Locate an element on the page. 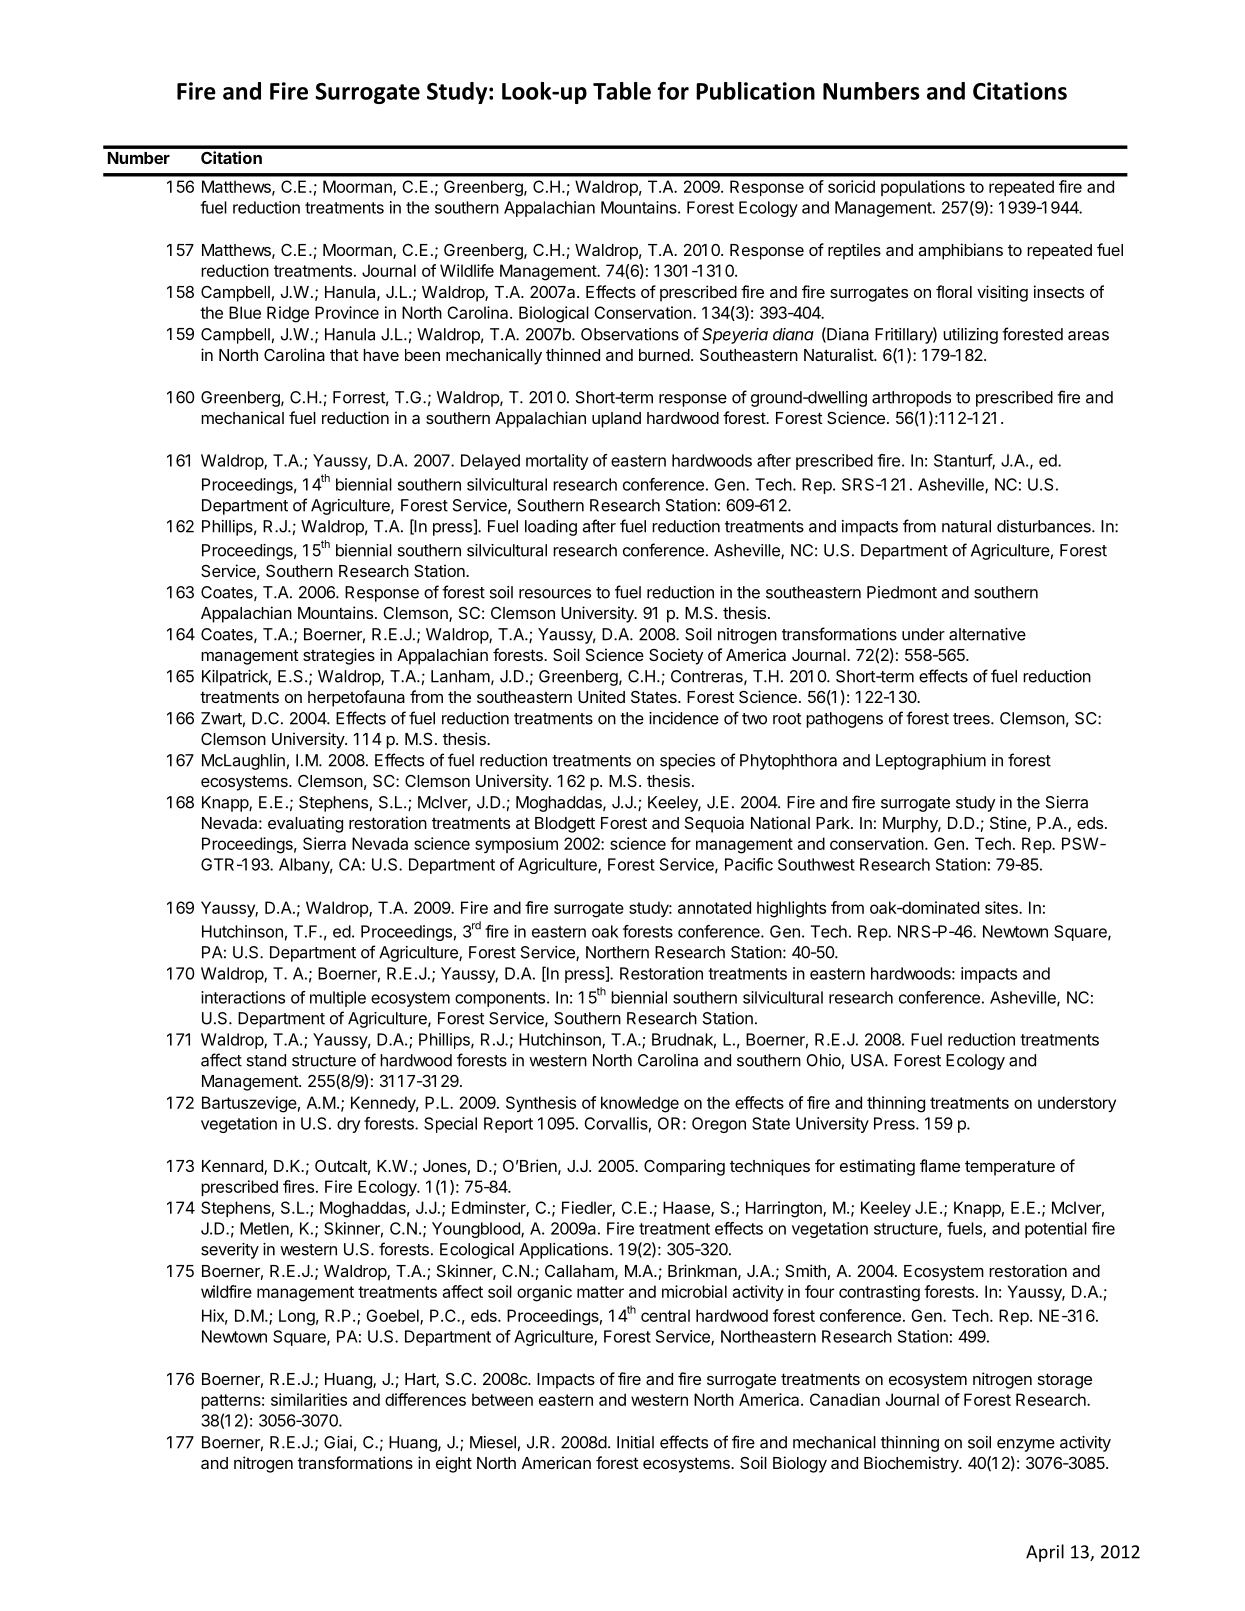  strategies is located at coordinates (339, 656).
